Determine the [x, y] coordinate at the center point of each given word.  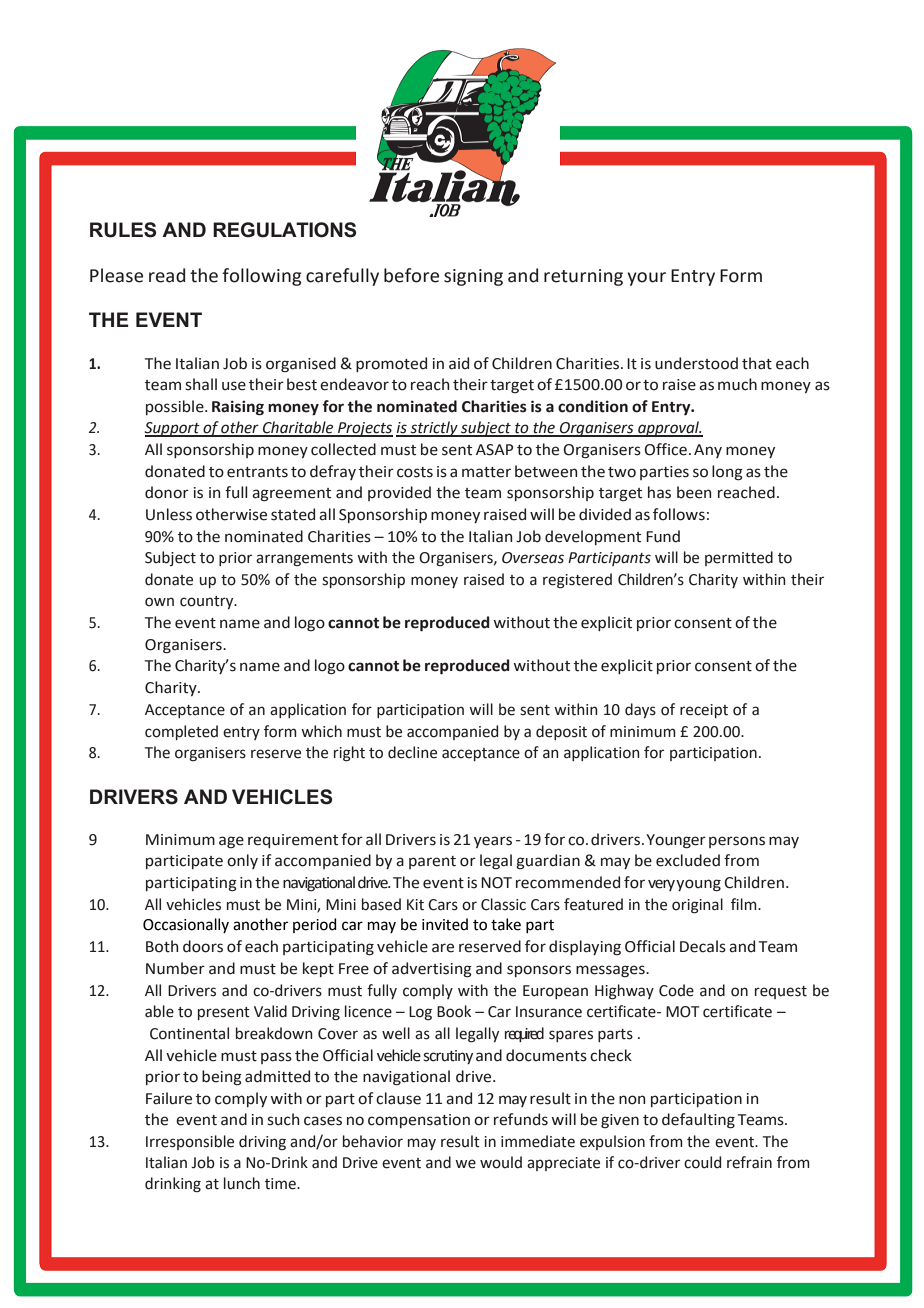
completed [181, 732]
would [501, 1162]
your [646, 279]
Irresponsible [190, 1142]
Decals [703, 946]
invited [445, 924]
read [167, 275]
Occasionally [186, 925]
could [702, 1162]
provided [399, 493]
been [694, 492]
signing [473, 277]
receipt [704, 711]
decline [412, 752]
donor [167, 492]
